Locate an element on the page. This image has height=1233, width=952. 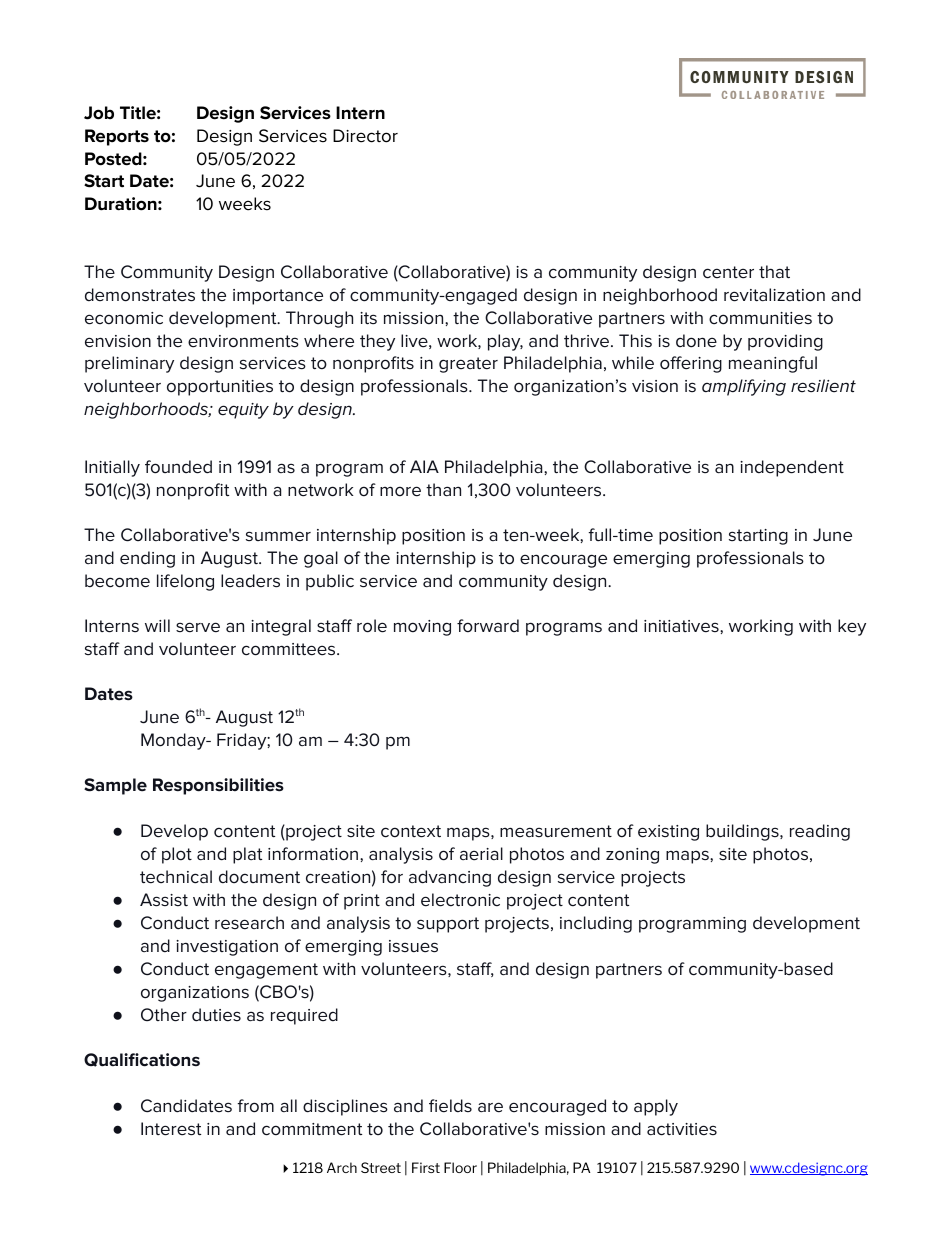
Director is located at coordinates (365, 136).
